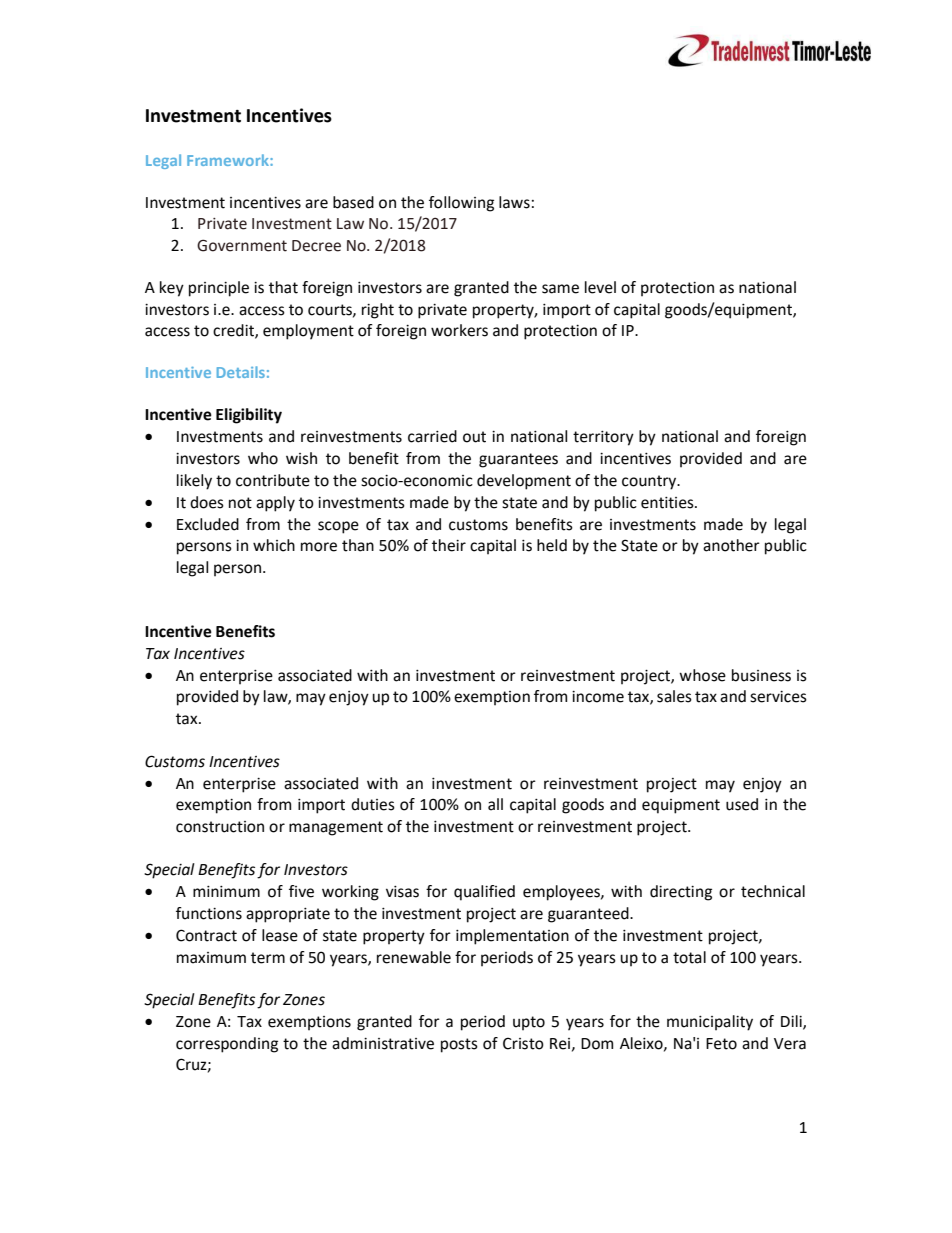 The image size is (952, 1233). I want to click on following, so click(461, 204).
